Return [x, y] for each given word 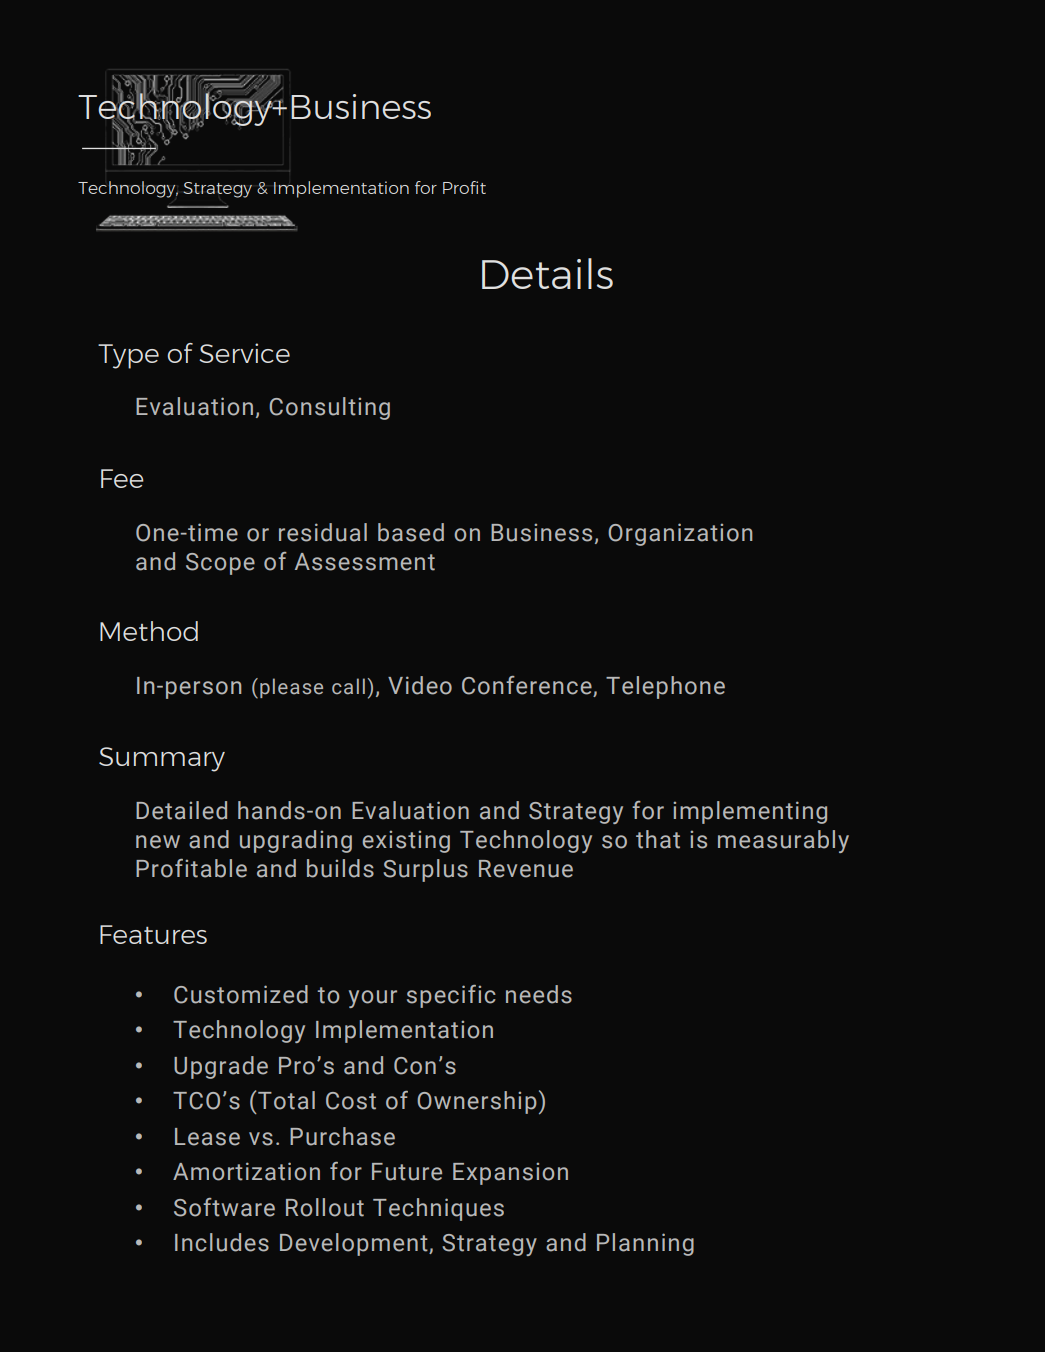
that [658, 839]
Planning [645, 1244]
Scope [220, 564]
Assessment [365, 562]
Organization [680, 534]
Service [244, 353]
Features [153, 934]
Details [547, 273]
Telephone [665, 687]
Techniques [438, 1209]
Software [224, 1207]
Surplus [425, 870]
